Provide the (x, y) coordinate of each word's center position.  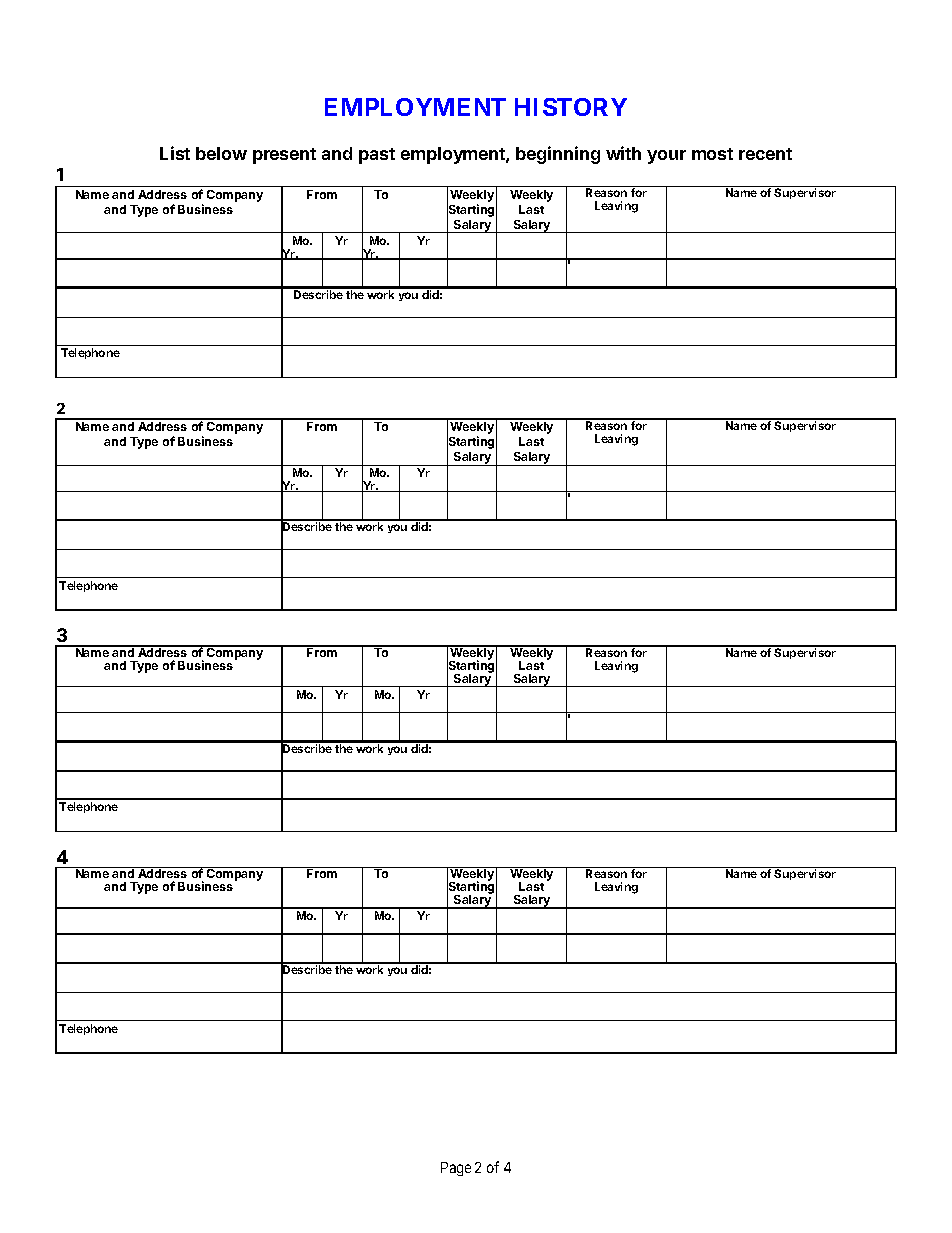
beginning (558, 155)
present (284, 156)
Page (456, 1169)
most (712, 154)
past (377, 156)
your (666, 157)
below (221, 153)
